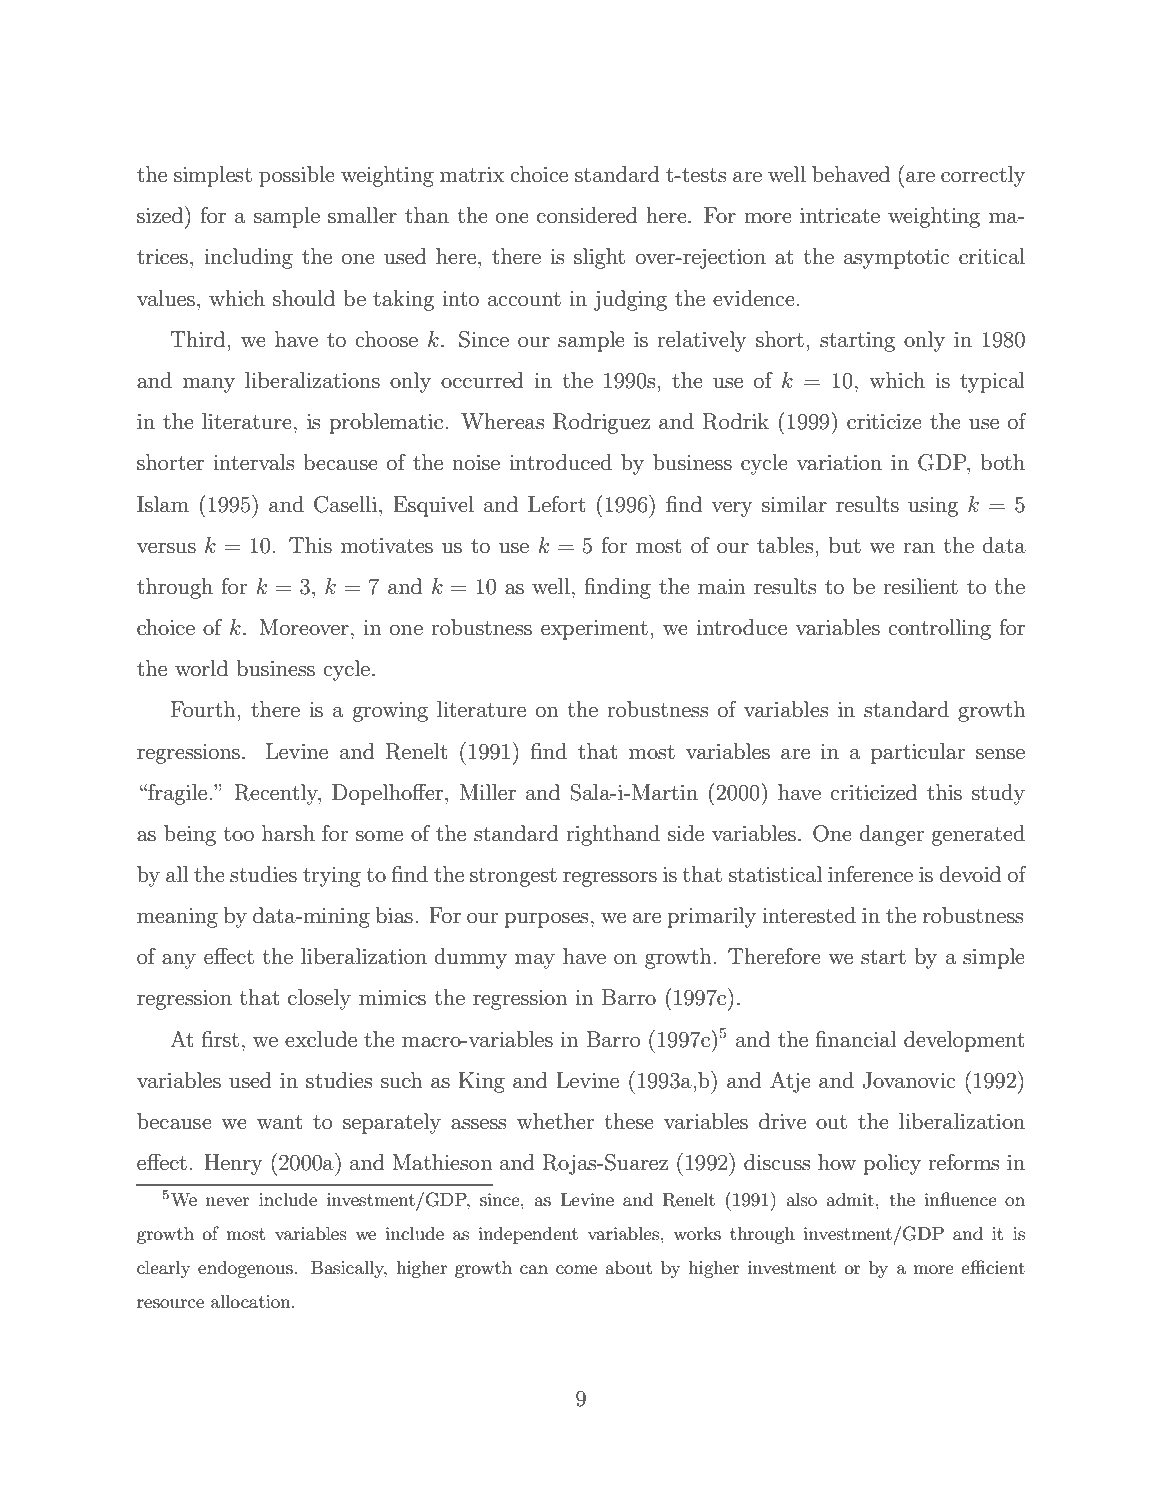  What do you see at coordinates (319, 999) in the screenshot?
I see `closely` at bounding box center [319, 999].
